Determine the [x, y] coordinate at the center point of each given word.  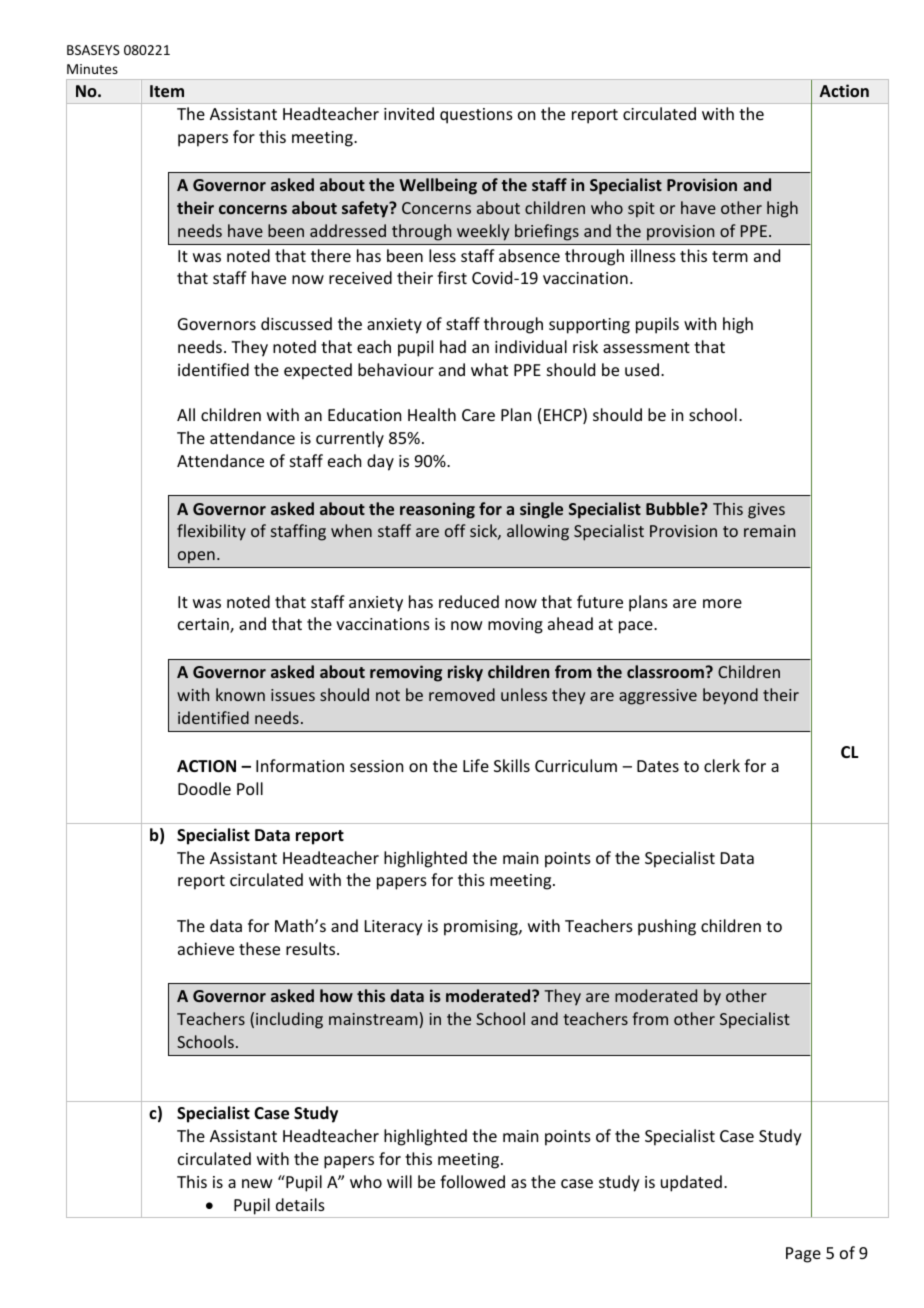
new [257, 1183]
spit [641, 210]
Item [167, 91]
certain [204, 625]
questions [476, 116]
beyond [730, 696]
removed [462, 694]
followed [472, 1181]
